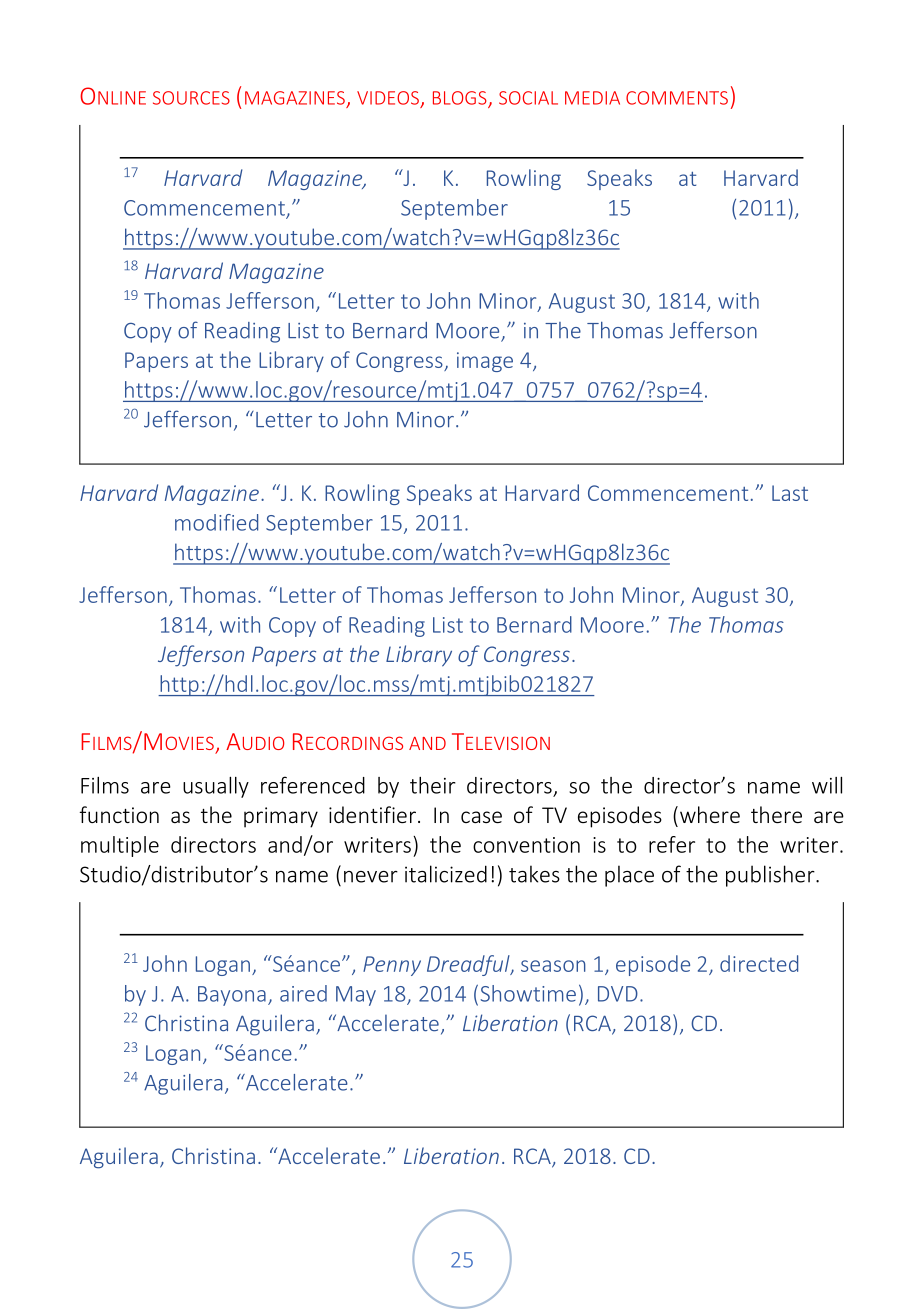  Describe the element at coordinates (303, 993) in the image. I see `aired` at that location.
